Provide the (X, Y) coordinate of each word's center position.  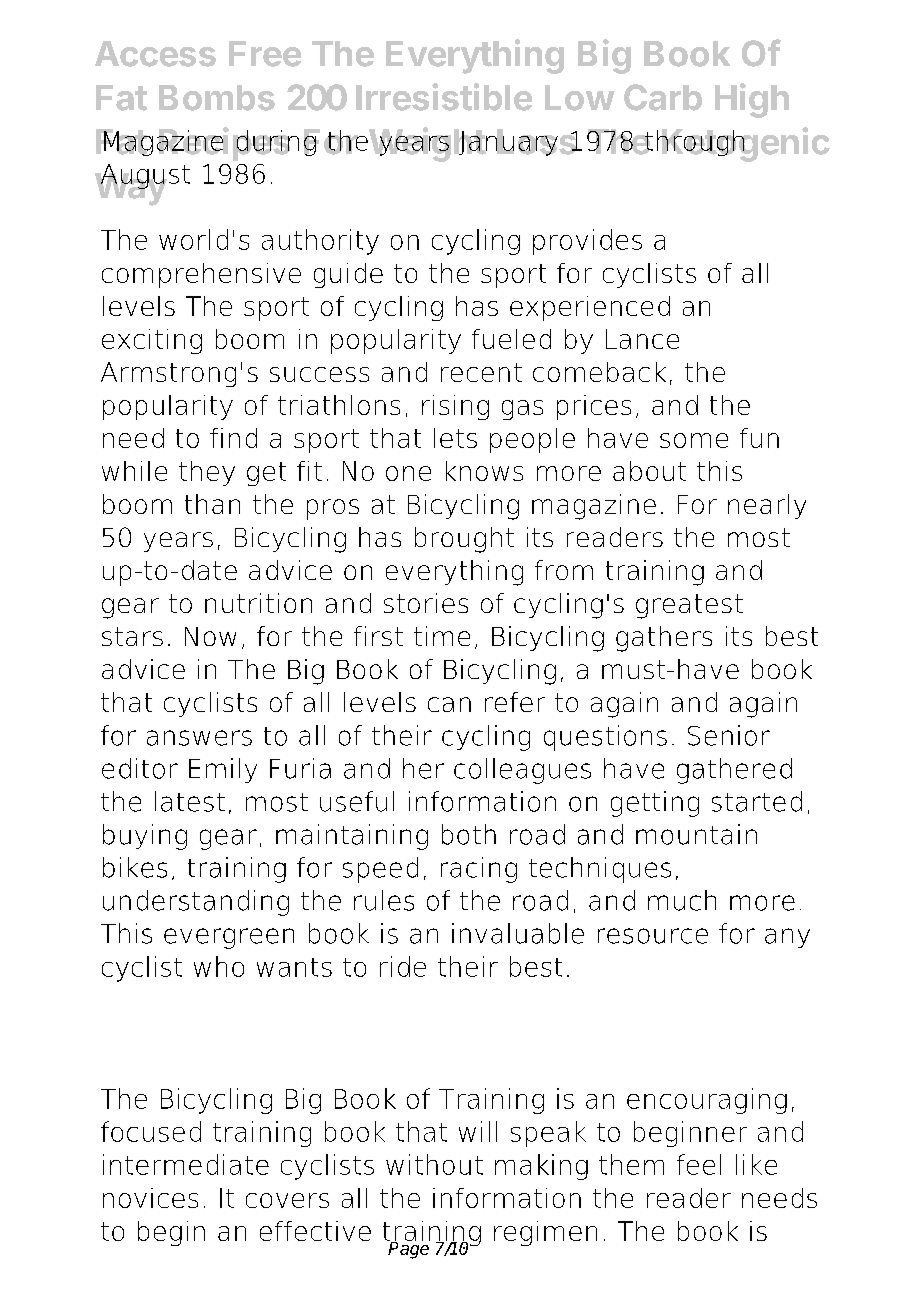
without (434, 1164)
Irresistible (444, 97)
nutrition (258, 603)
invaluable (518, 933)
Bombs (217, 98)
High (752, 100)
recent (481, 372)
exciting (152, 341)
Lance (642, 339)
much (682, 900)
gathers (664, 639)
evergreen (229, 938)
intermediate (186, 1164)
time (442, 636)
